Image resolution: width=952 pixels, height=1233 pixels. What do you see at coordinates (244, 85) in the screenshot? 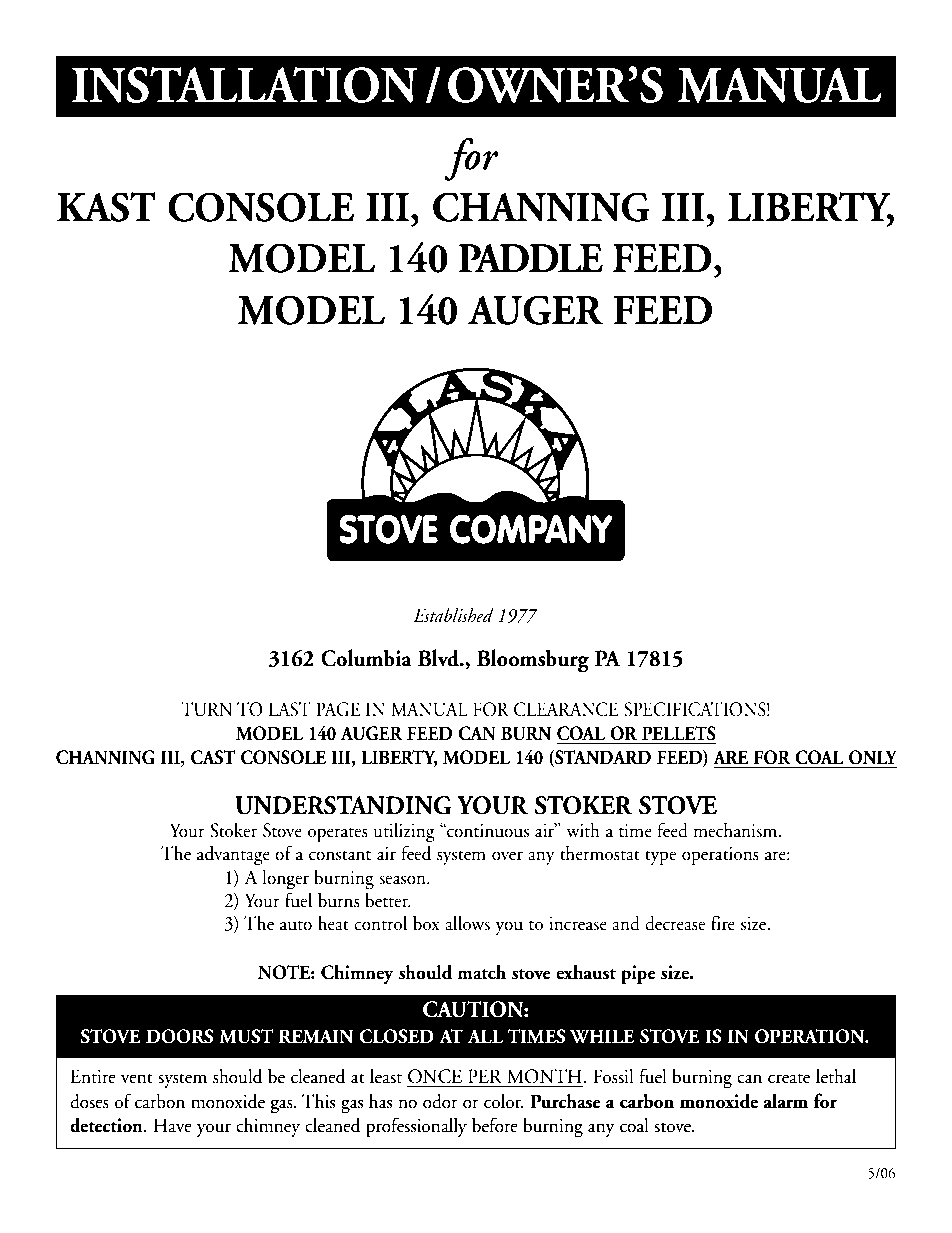
I see `INSTALLATION` at bounding box center [244, 85].
